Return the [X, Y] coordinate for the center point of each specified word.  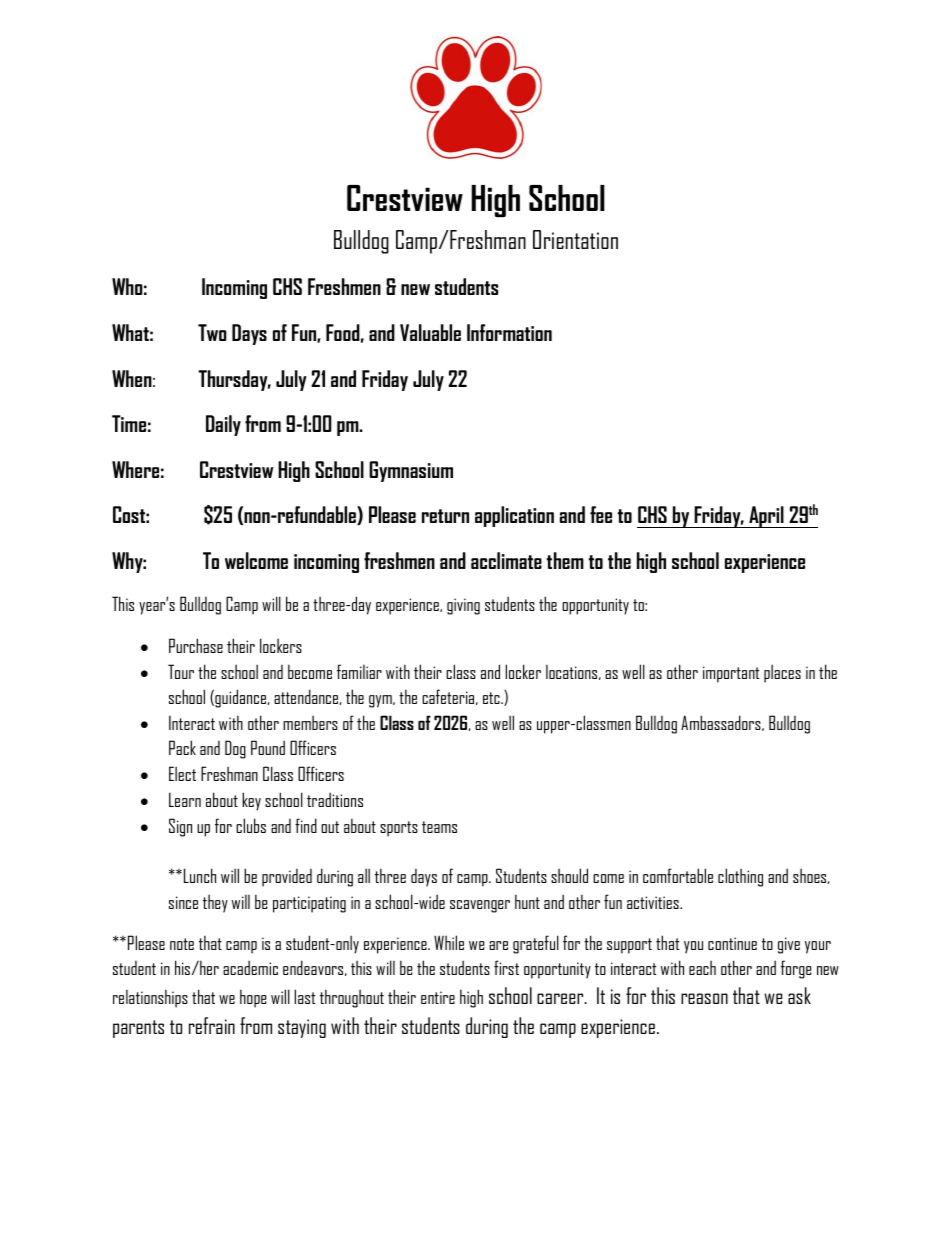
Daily [223, 425]
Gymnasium [411, 471]
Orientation [575, 239]
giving [463, 606]
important [731, 674]
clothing [740, 877]
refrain [212, 1025]
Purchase [196, 645]
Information [509, 332]
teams [439, 827]
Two [212, 332]
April [766, 517]
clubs [251, 825]
